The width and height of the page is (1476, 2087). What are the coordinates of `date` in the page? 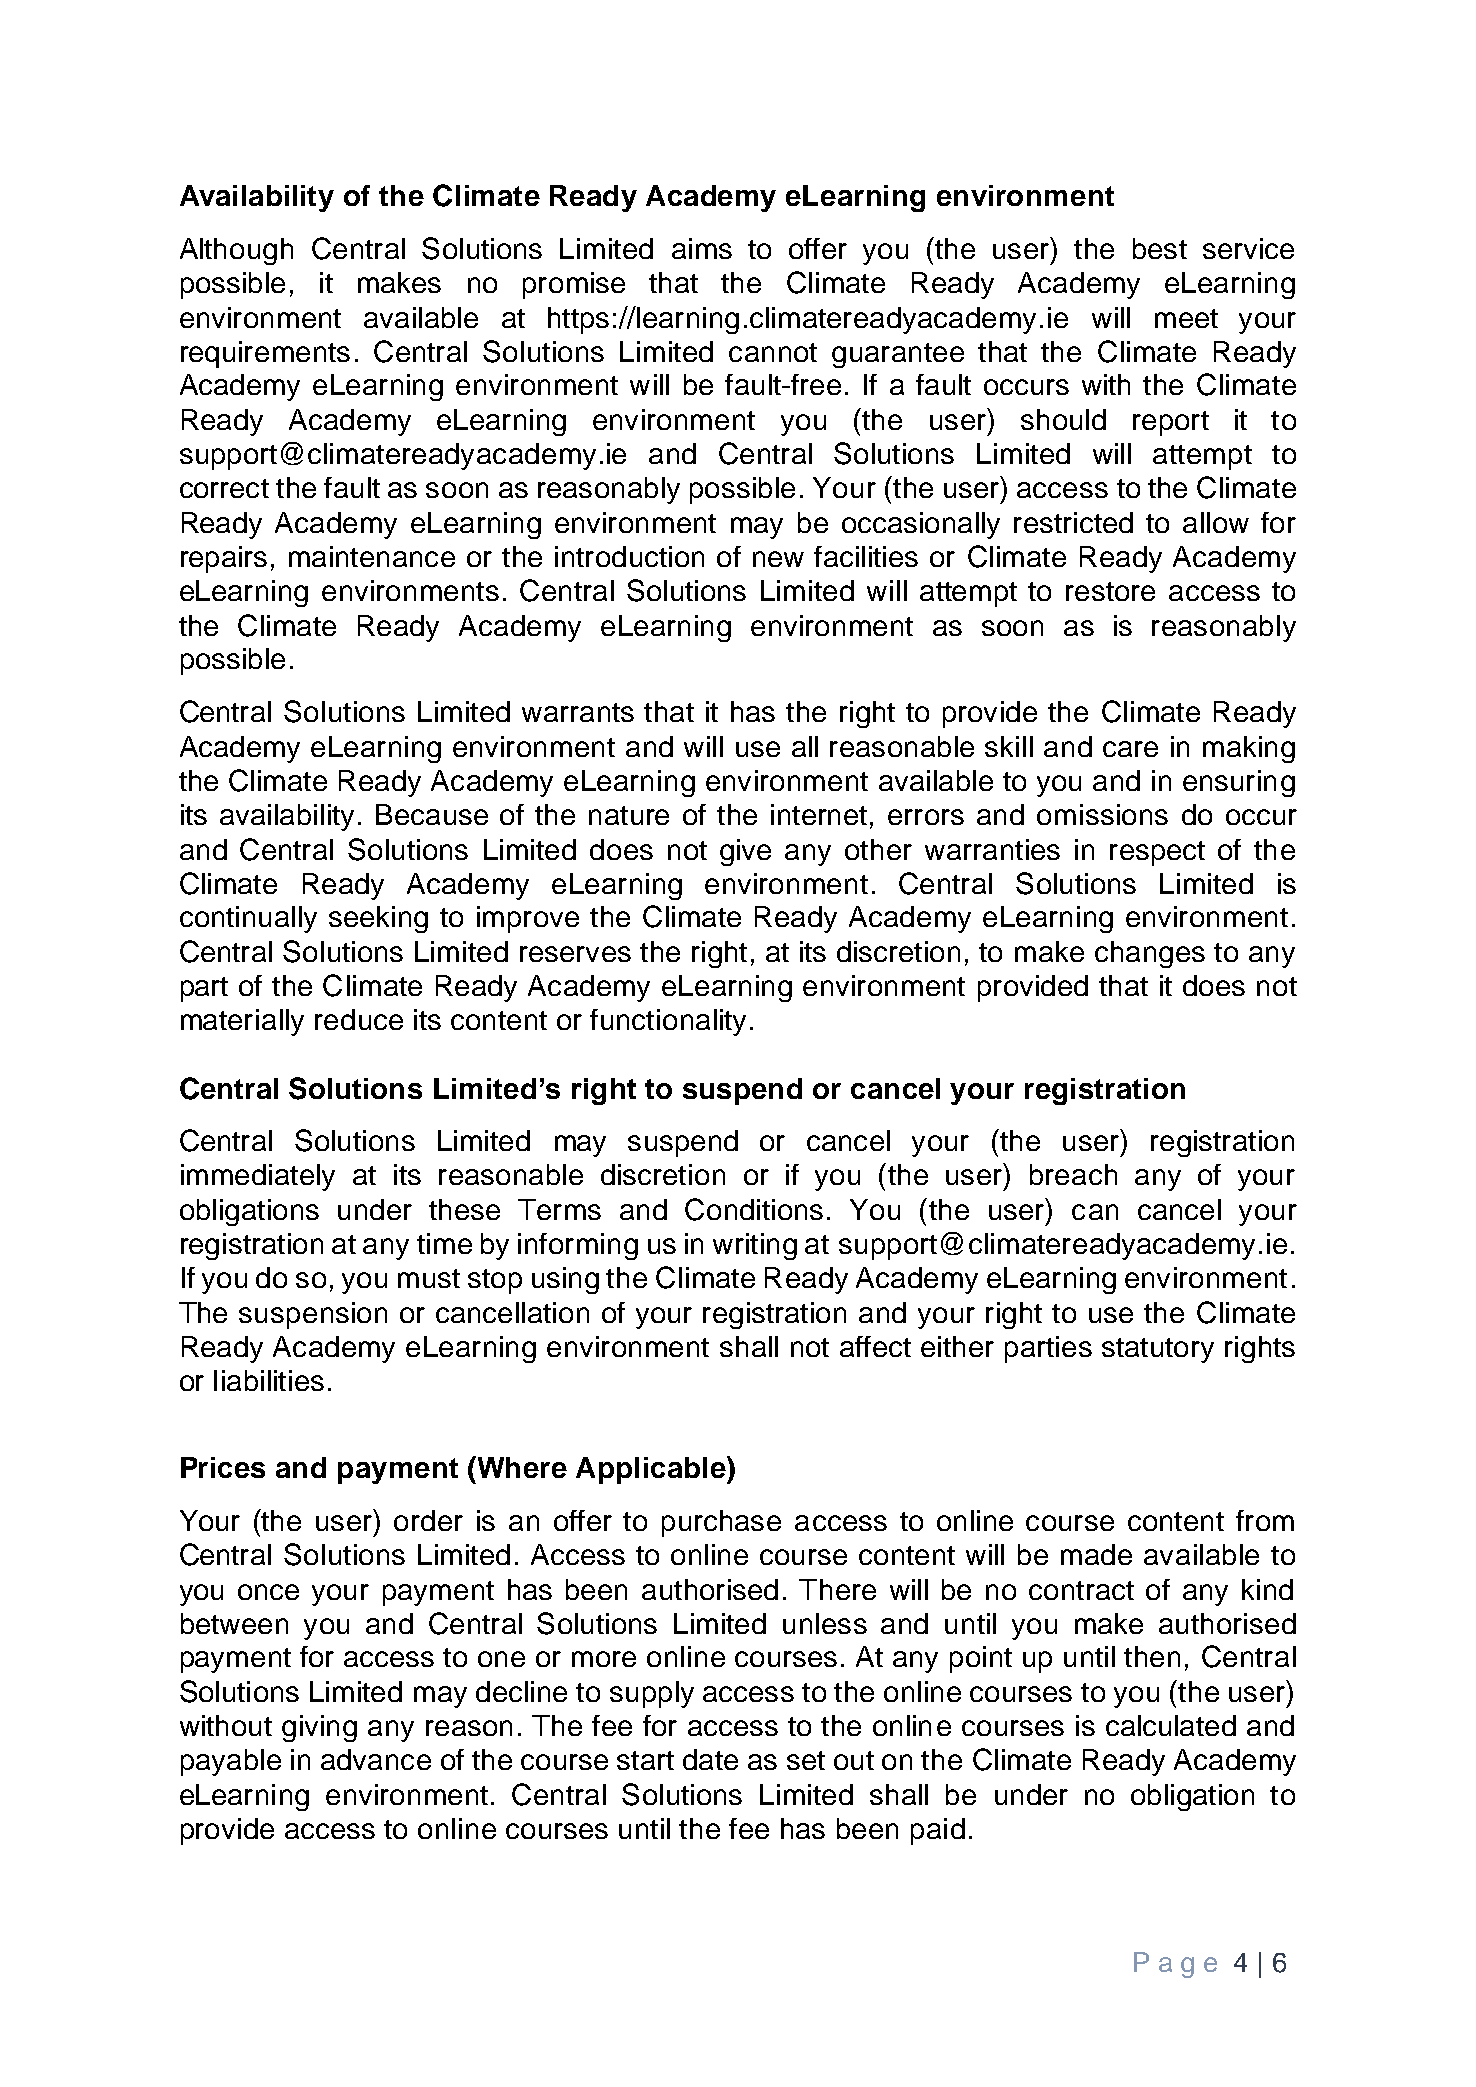 It's located at (710, 1759).
